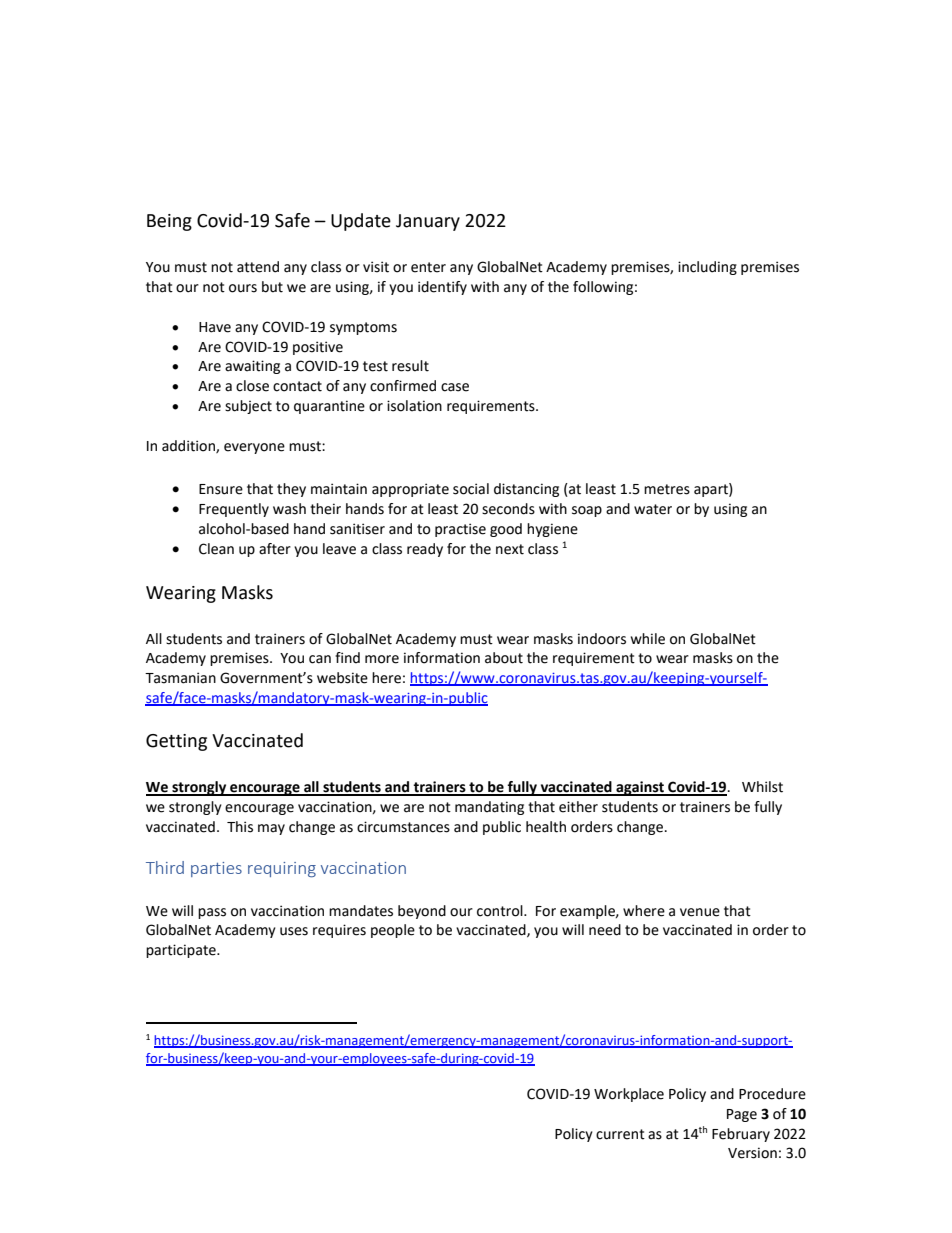 The width and height of the document is (952, 1233). I want to click on Tasmanian, so click(180, 678).
